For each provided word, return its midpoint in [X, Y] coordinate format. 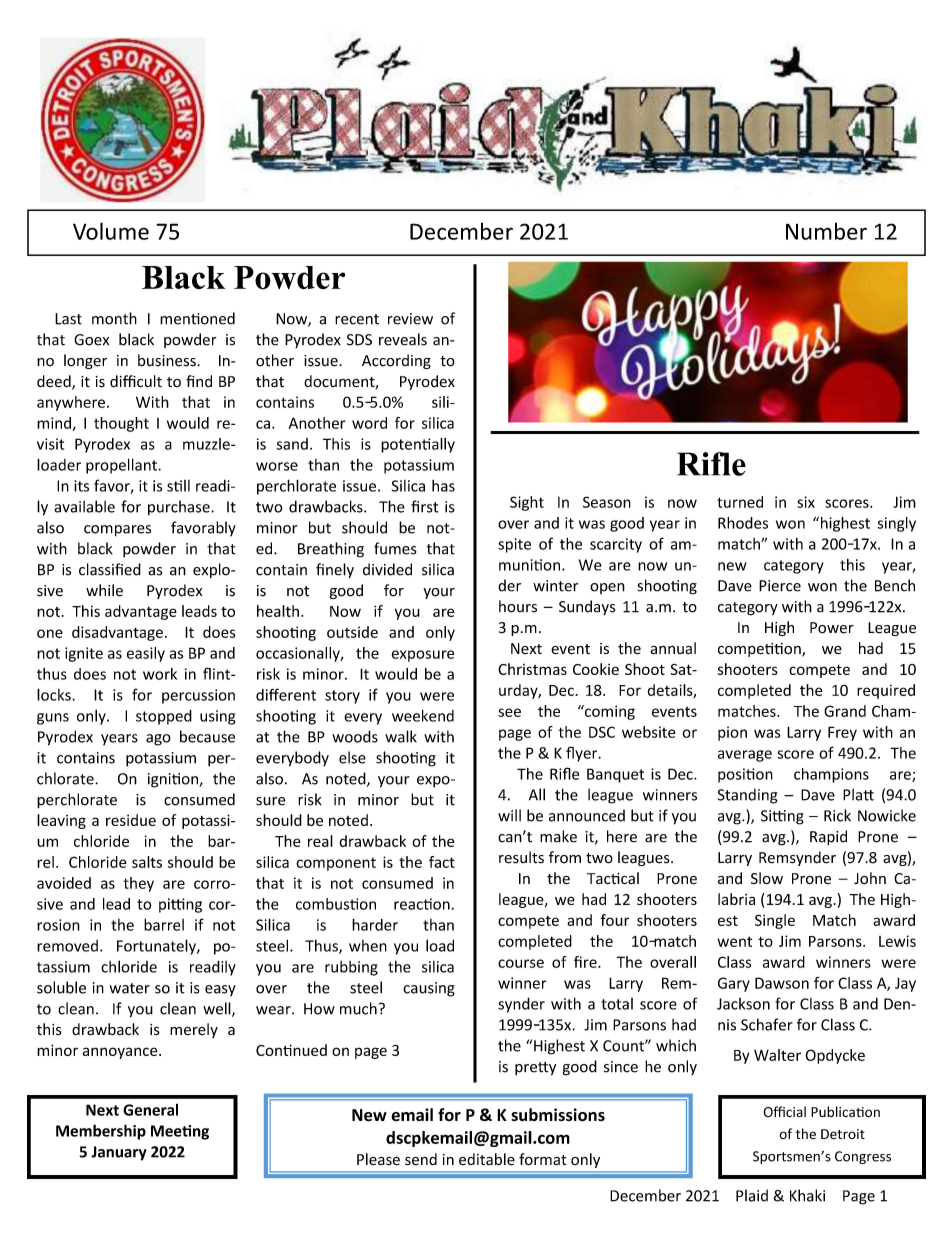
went [734, 941]
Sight [527, 503]
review [410, 319]
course [521, 963]
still [178, 486]
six [806, 502]
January [119, 1153]
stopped [164, 717]
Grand [845, 711]
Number [826, 231]
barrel [164, 924]
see [509, 712]
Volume [111, 231]
